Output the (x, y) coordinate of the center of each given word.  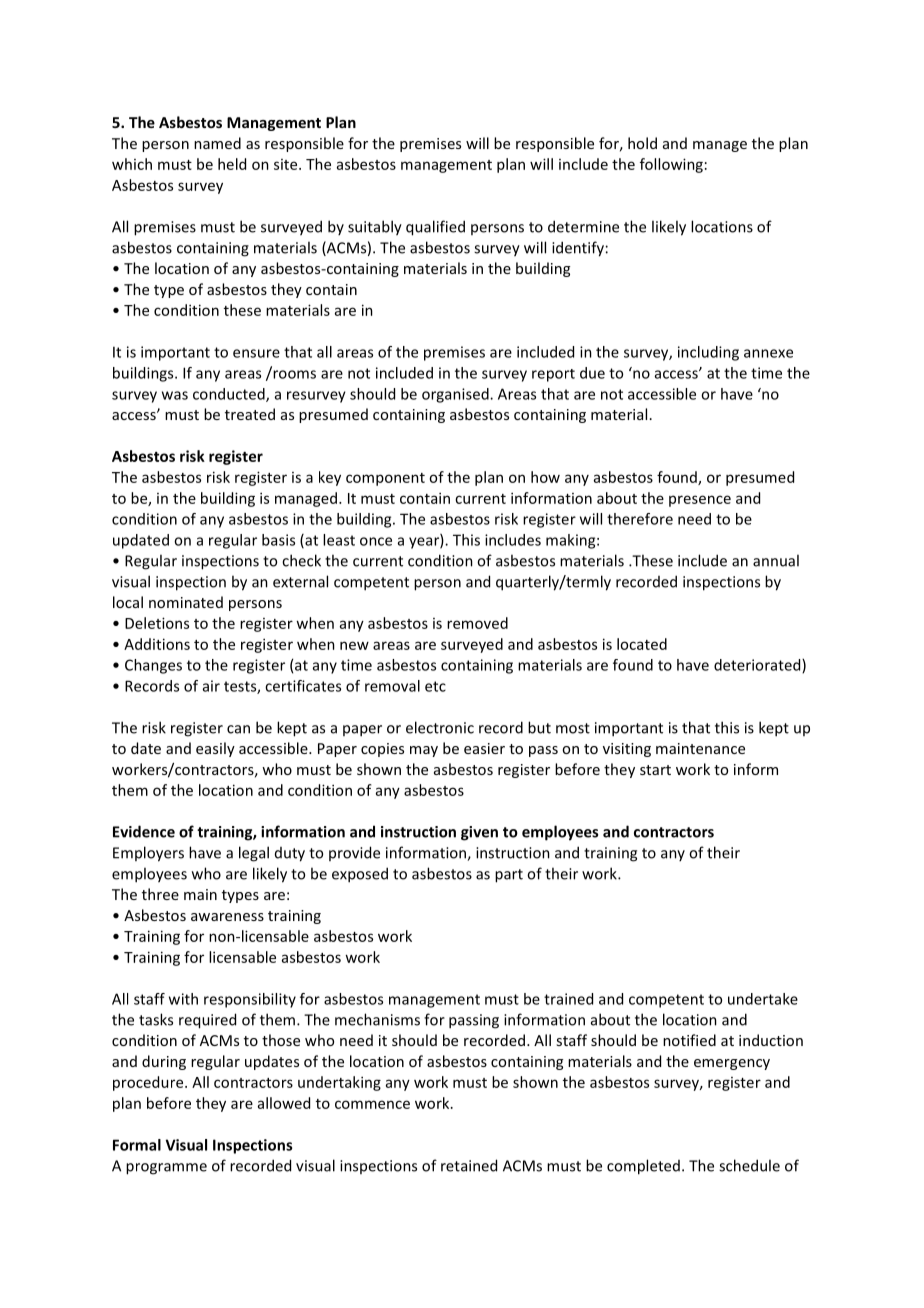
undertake (763, 999)
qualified (435, 228)
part (509, 876)
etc (435, 686)
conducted (230, 395)
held (232, 164)
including (708, 353)
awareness (227, 917)
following (671, 165)
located (642, 644)
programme (166, 1169)
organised (456, 395)
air (211, 686)
